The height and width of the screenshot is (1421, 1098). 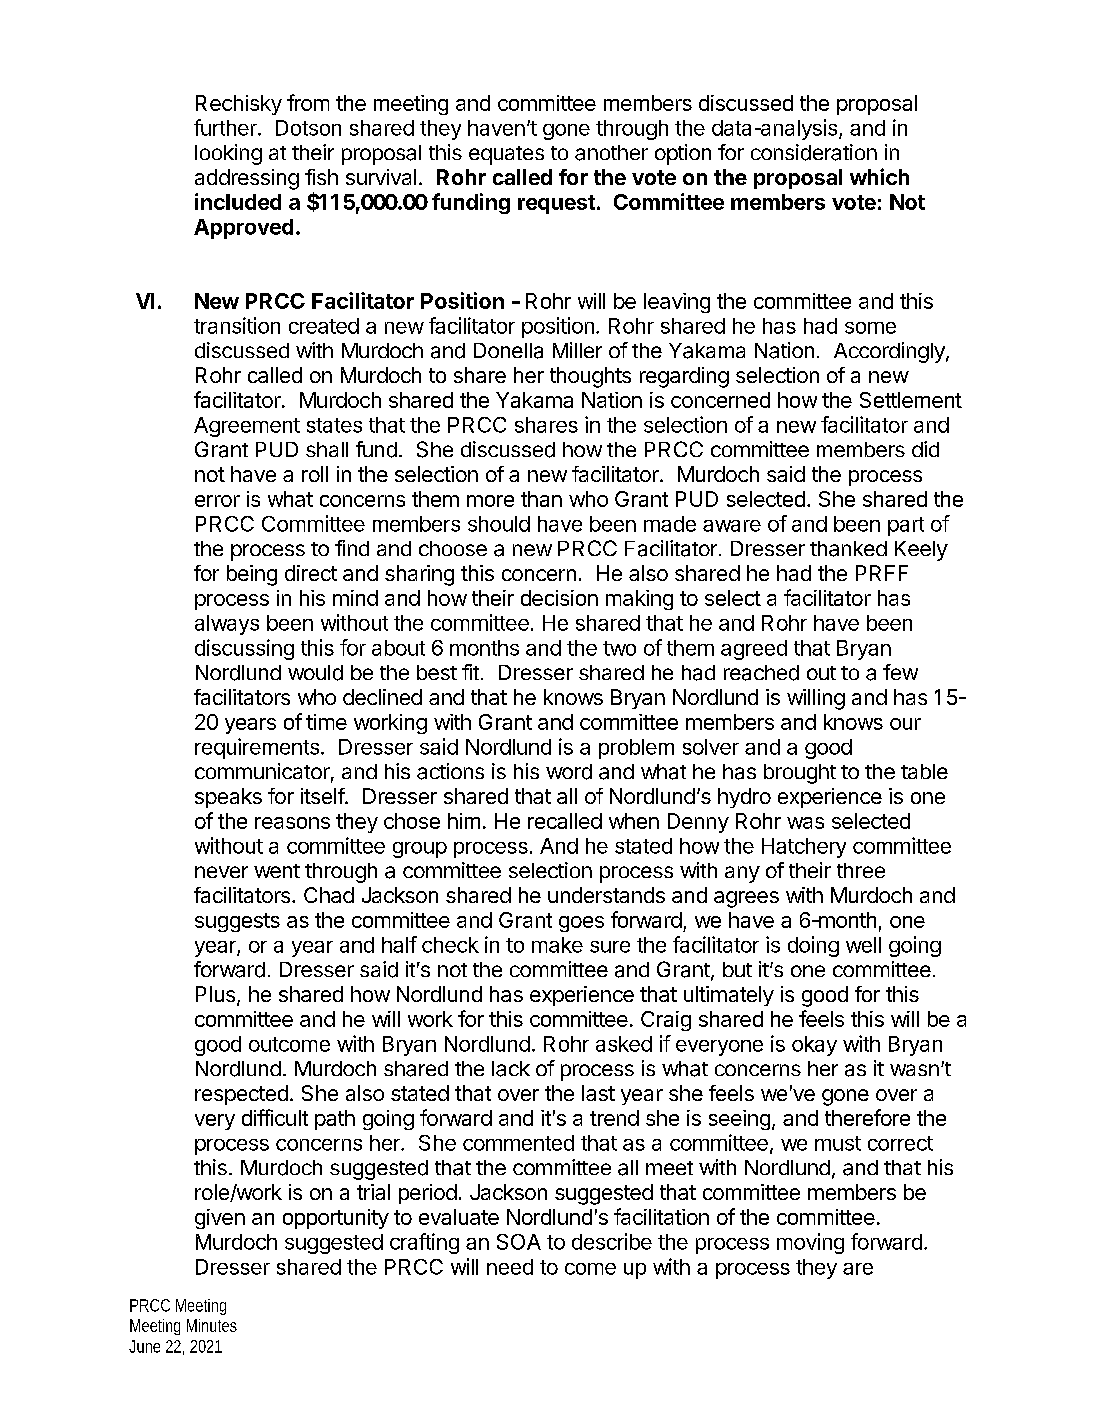 What do you see at coordinates (754, 650) in the screenshot?
I see `agreed` at bounding box center [754, 650].
